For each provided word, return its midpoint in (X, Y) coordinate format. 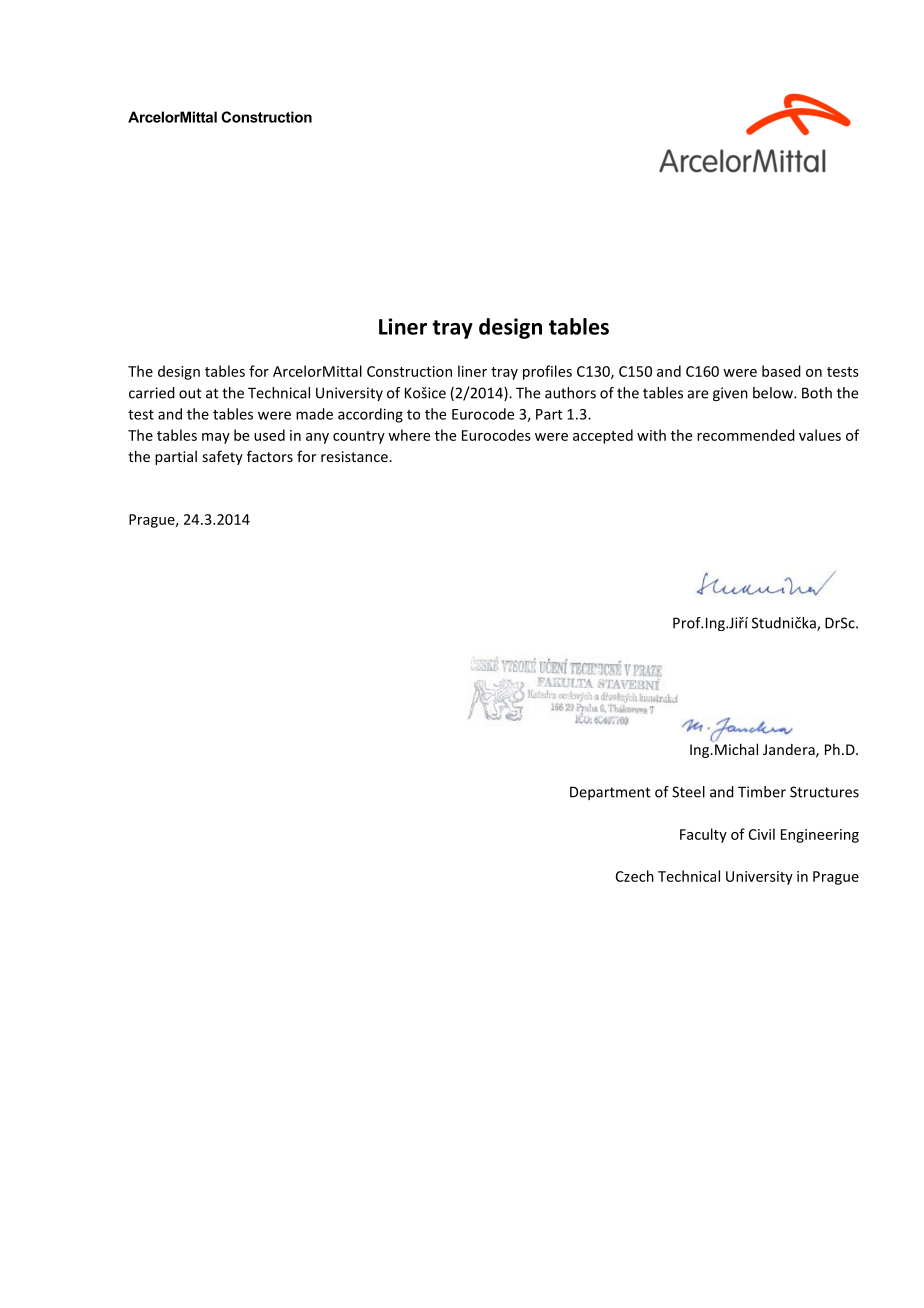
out (190, 393)
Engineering (820, 836)
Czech (634, 876)
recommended (746, 435)
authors (570, 393)
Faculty (703, 835)
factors (270, 456)
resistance (355, 456)
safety (223, 457)
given (730, 394)
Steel (688, 792)
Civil (761, 834)
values (820, 435)
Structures (824, 792)
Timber (762, 792)
